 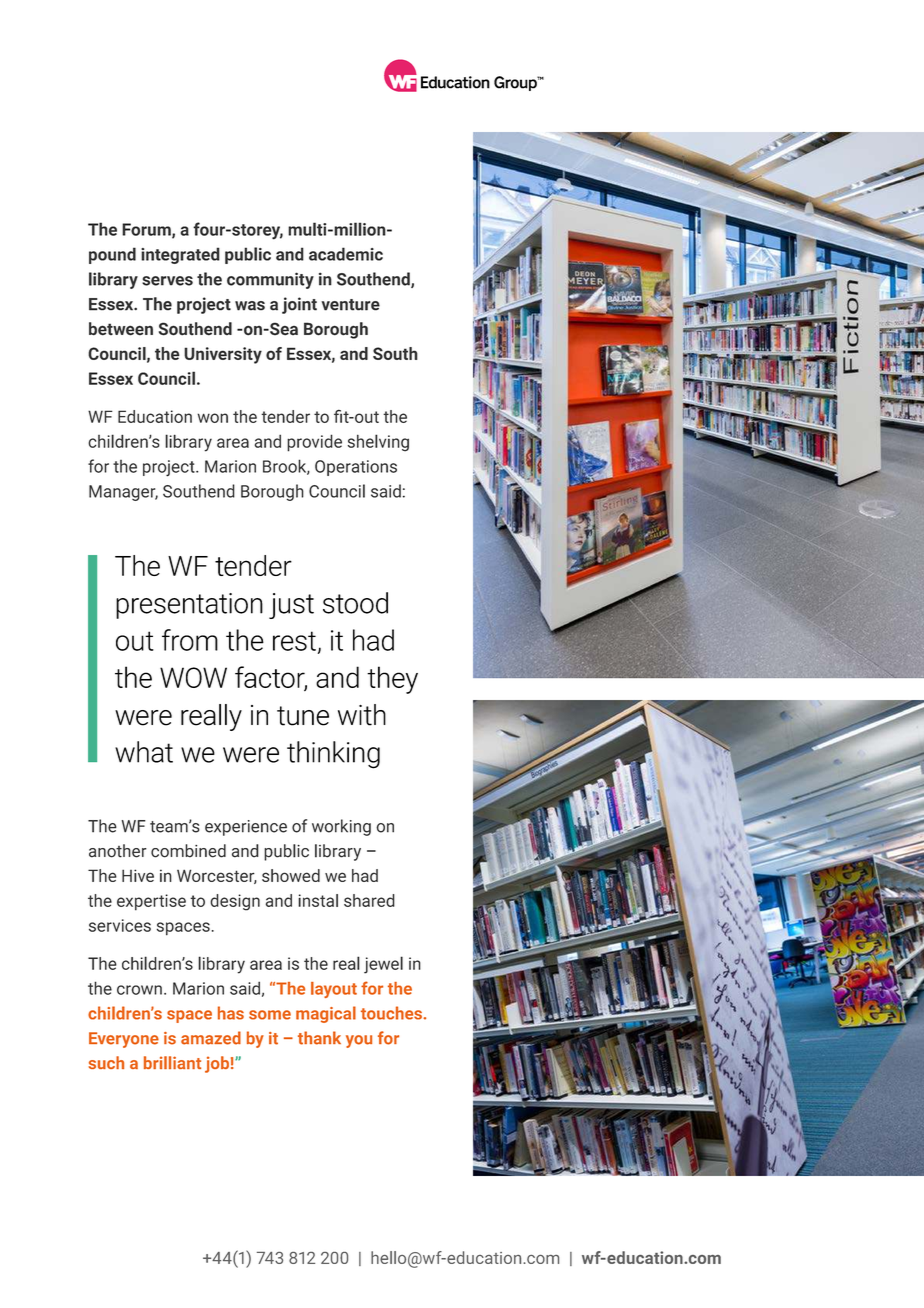 I want to click on magical, so click(x=326, y=1014).
